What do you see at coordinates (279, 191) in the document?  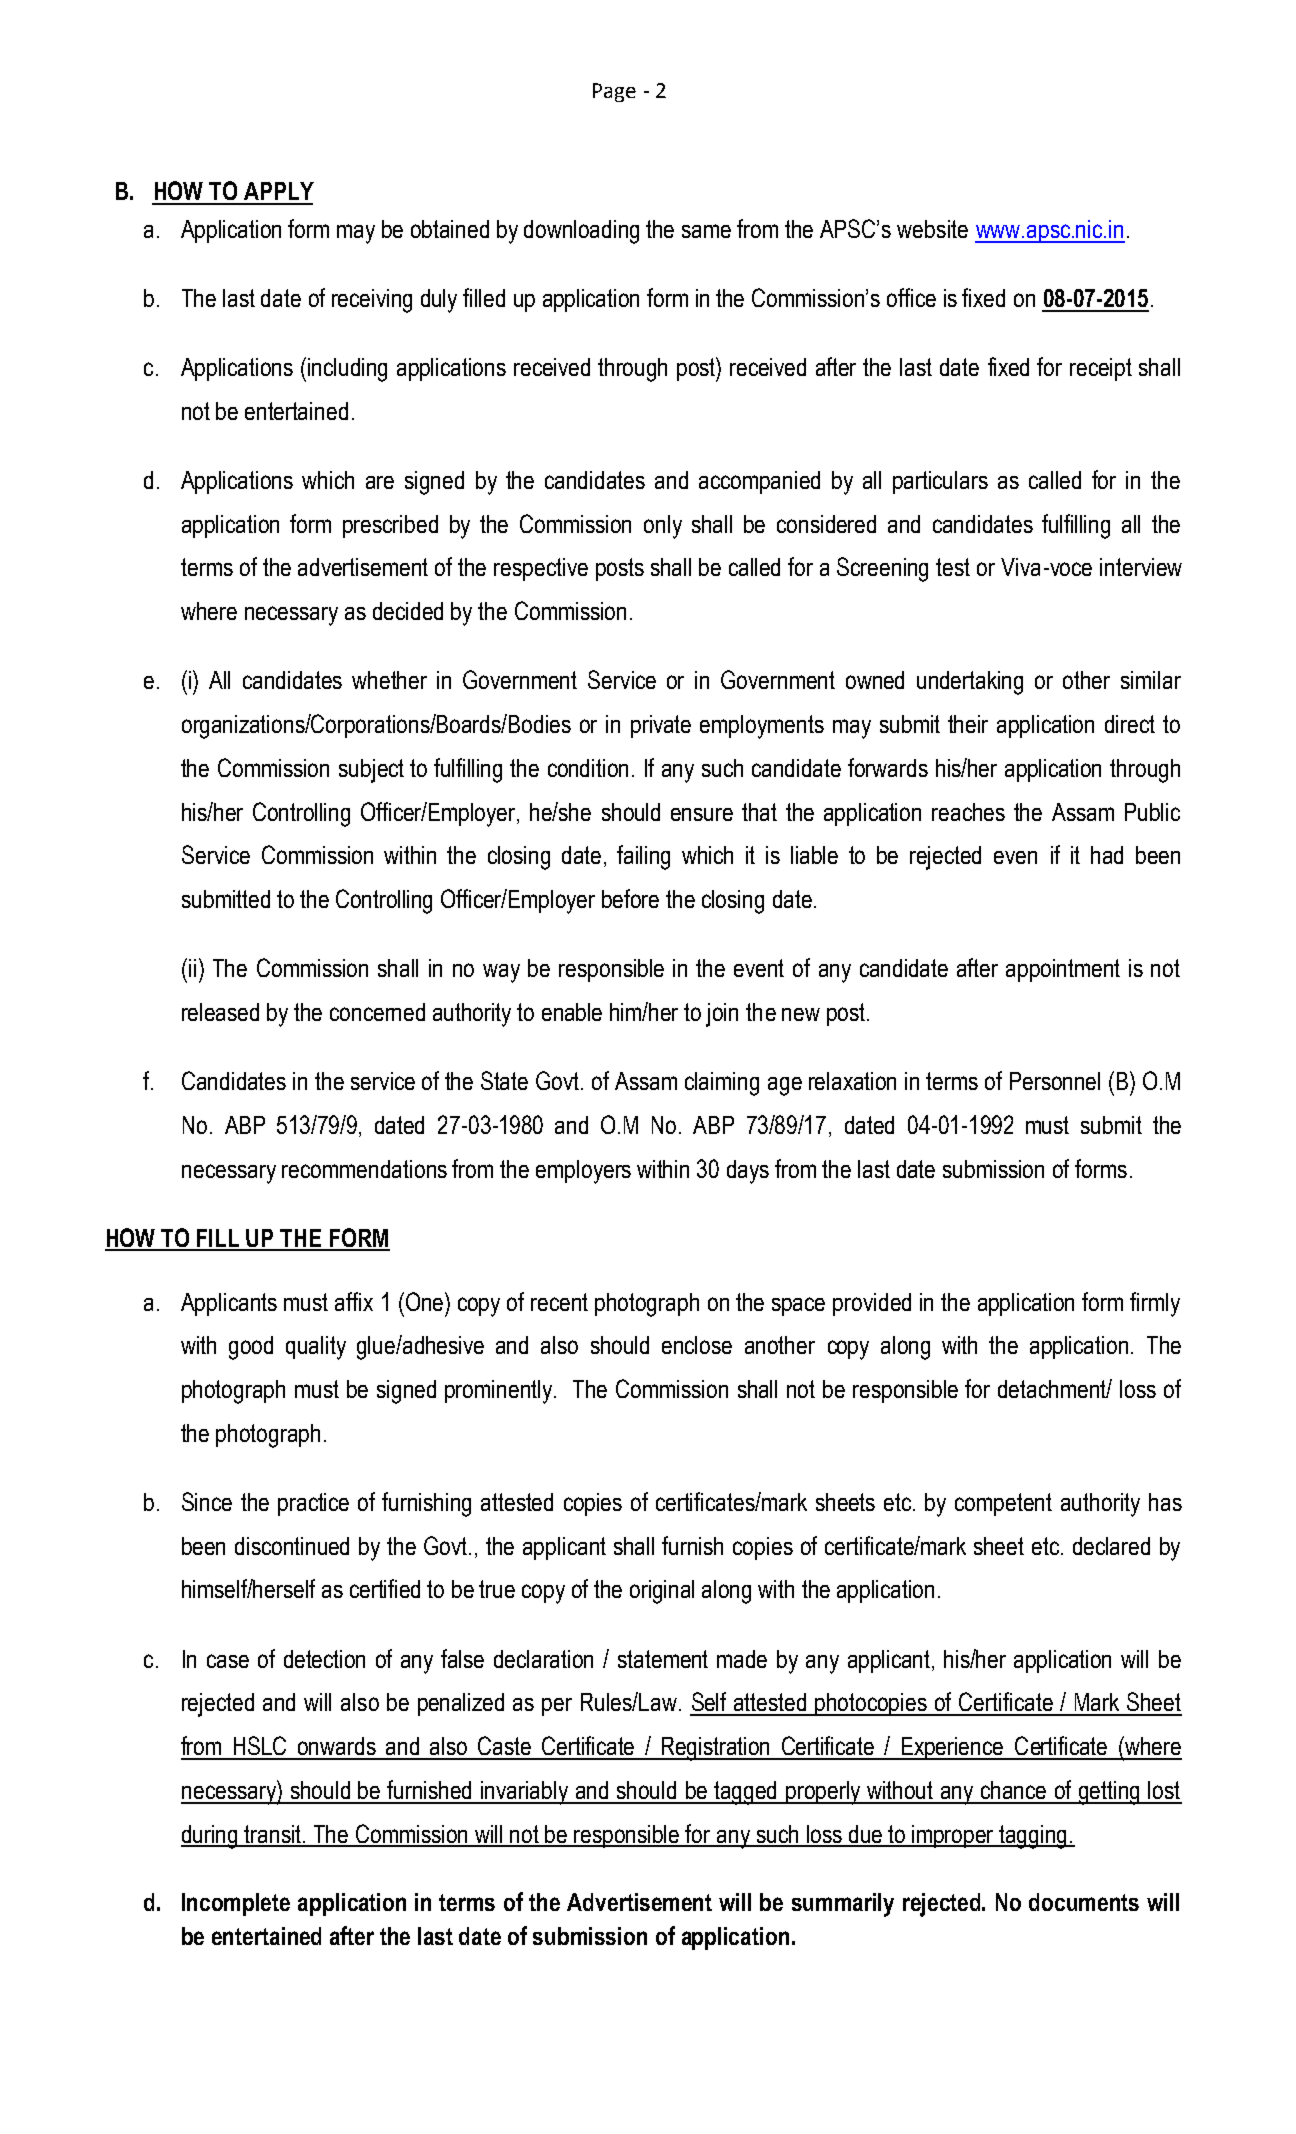 I see `APPLY` at bounding box center [279, 191].
